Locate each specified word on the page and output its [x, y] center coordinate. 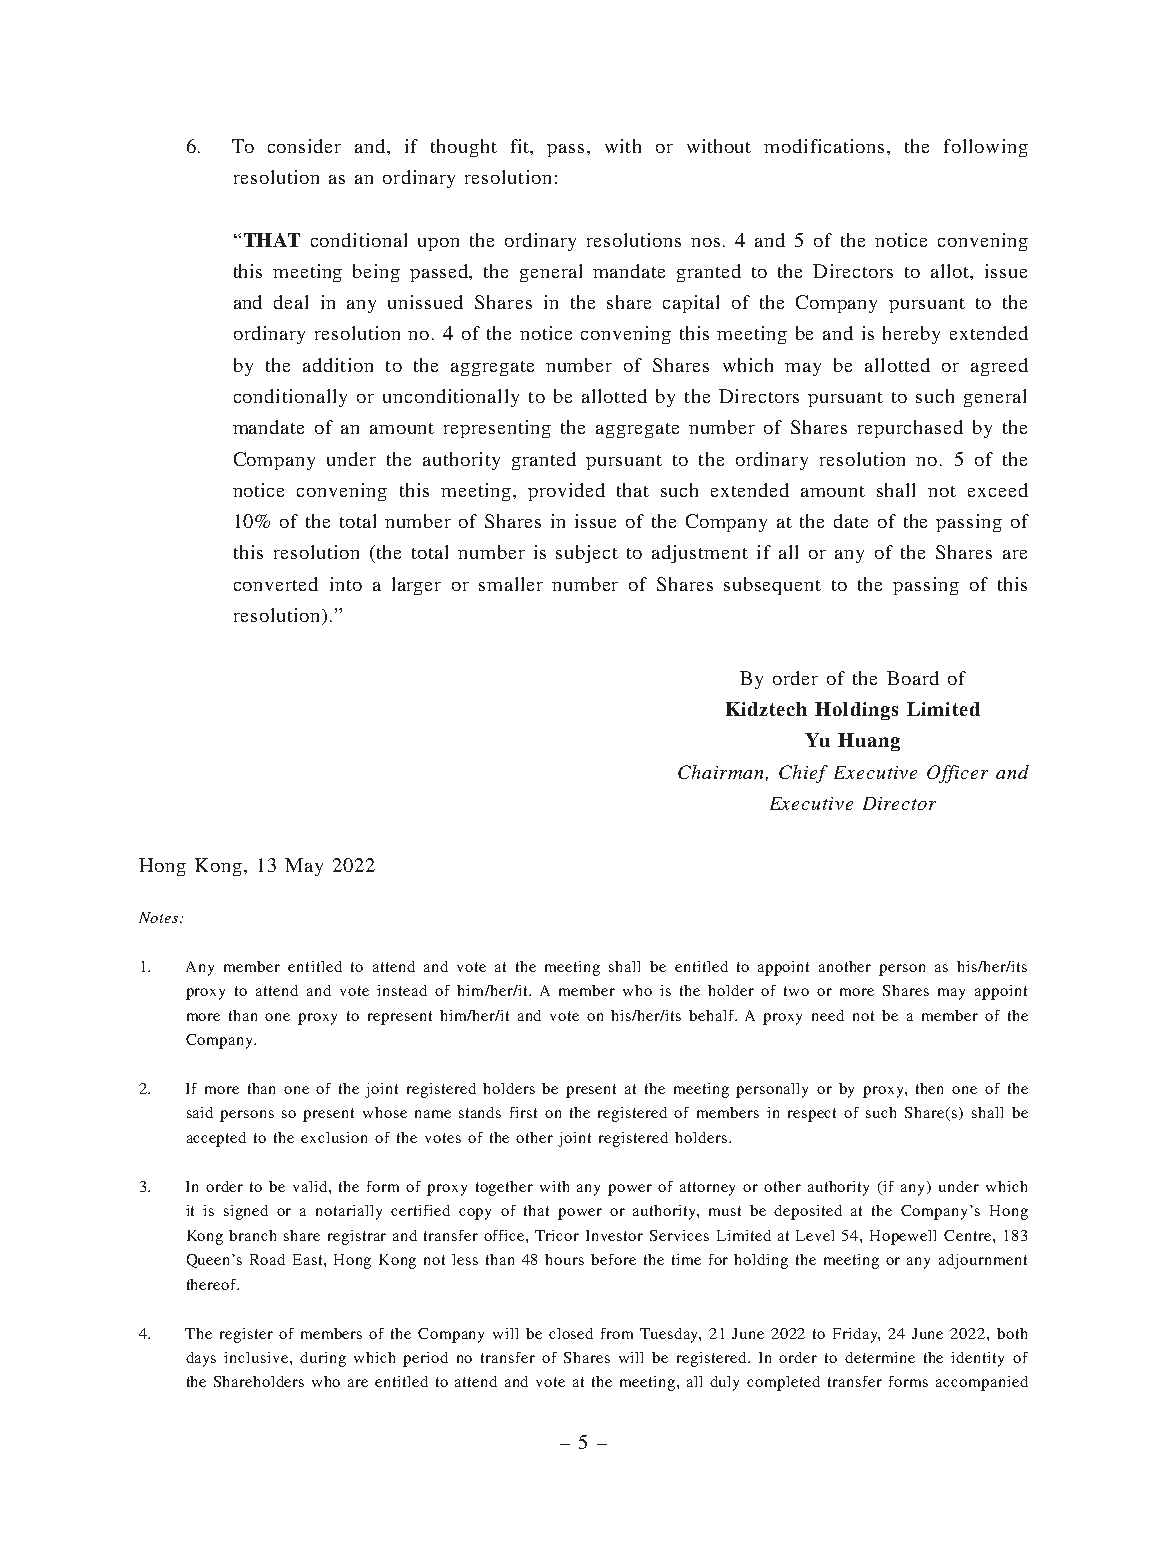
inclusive [257, 1357]
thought [464, 148]
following [986, 148]
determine [880, 1357]
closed [571, 1333]
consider [304, 146]
